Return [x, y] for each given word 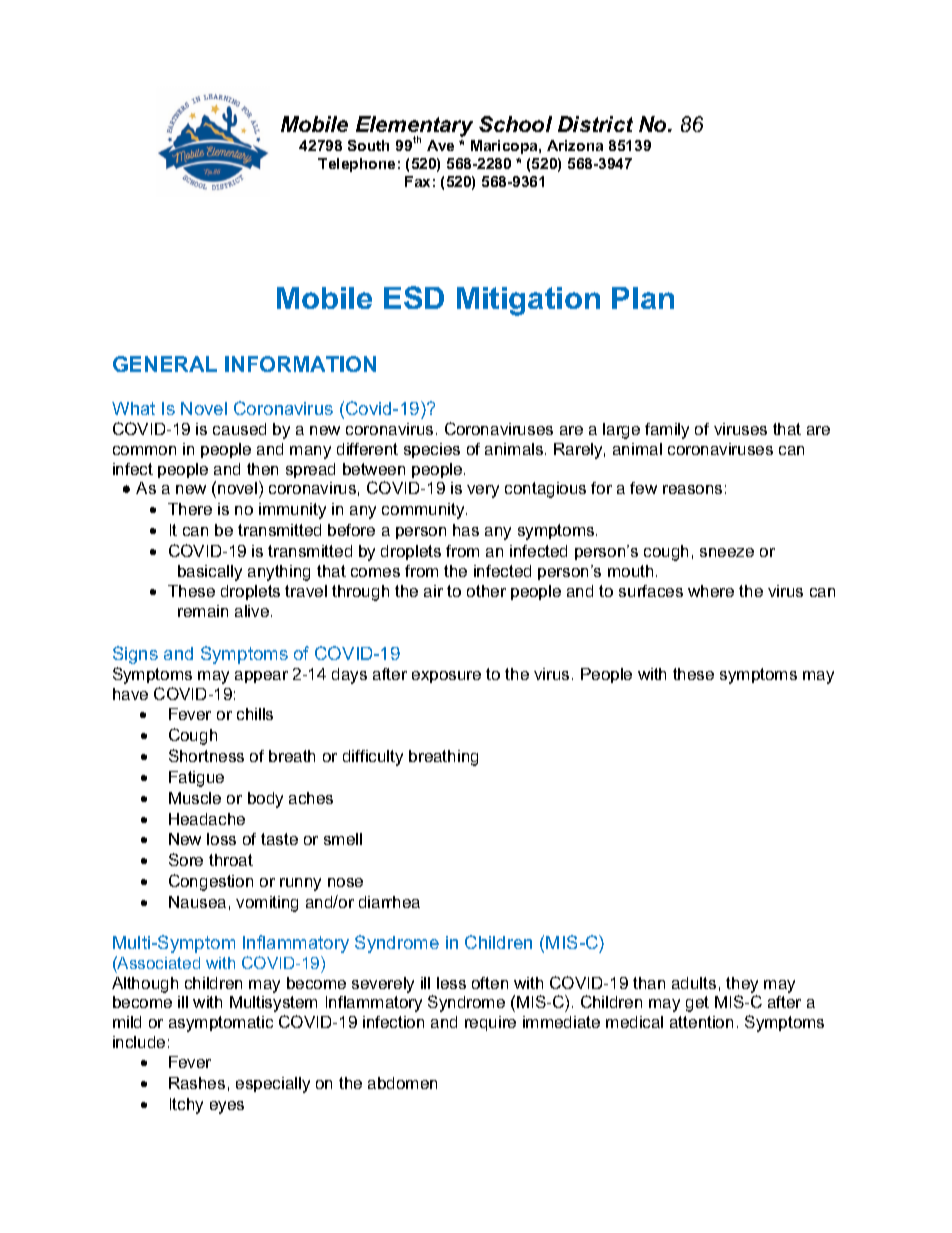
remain [203, 611]
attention [701, 1022]
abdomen [402, 1083]
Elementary [414, 127]
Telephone [356, 165]
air [433, 591]
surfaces [651, 591]
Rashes [197, 1083]
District [595, 124]
